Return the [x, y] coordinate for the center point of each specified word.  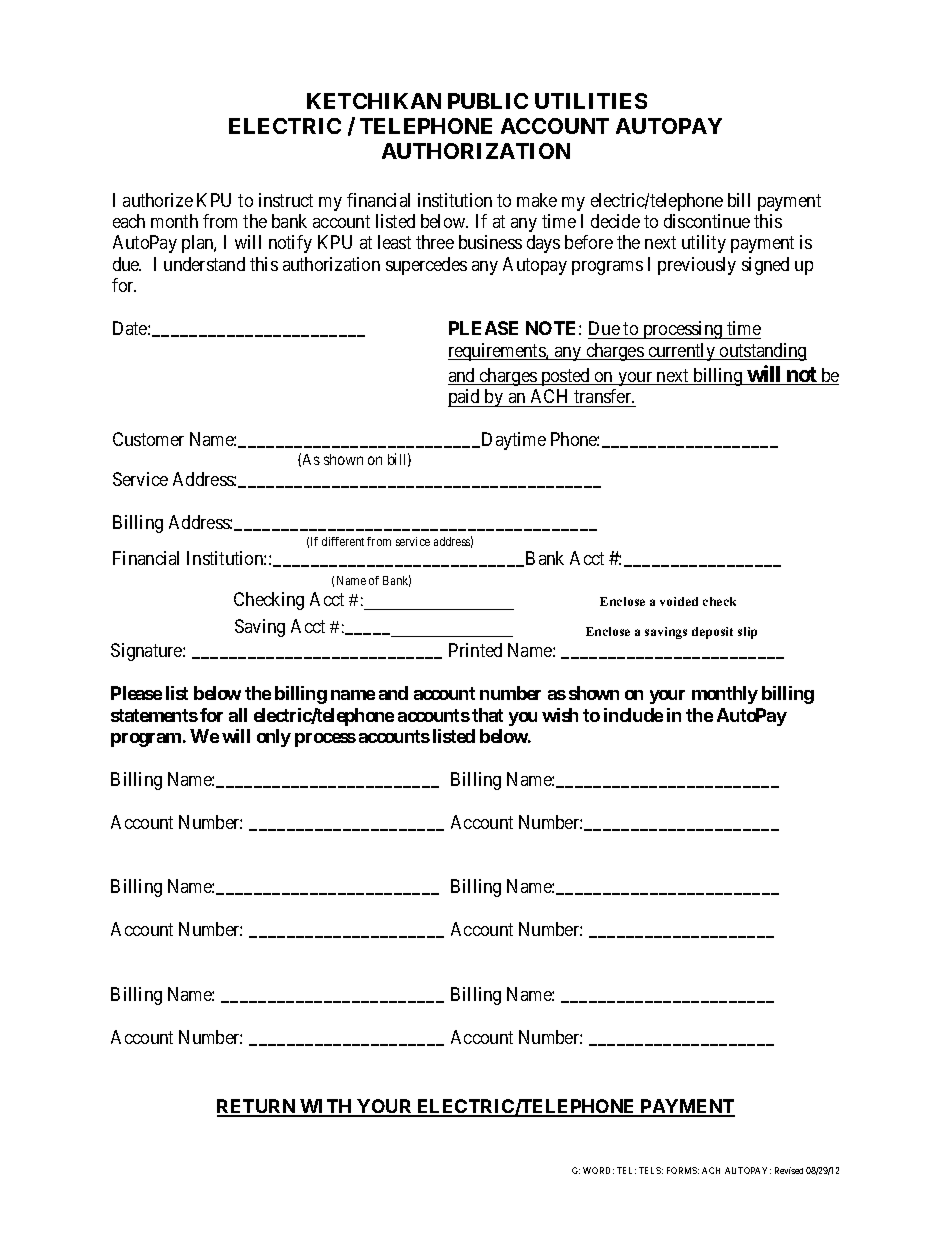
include [633, 715]
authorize [158, 200]
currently [682, 352]
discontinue [707, 221]
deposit [712, 633]
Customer [148, 439]
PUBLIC [488, 101]
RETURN [257, 1107]
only [274, 738]
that [487, 715]
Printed [475, 650]
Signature [147, 652]
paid [465, 398]
